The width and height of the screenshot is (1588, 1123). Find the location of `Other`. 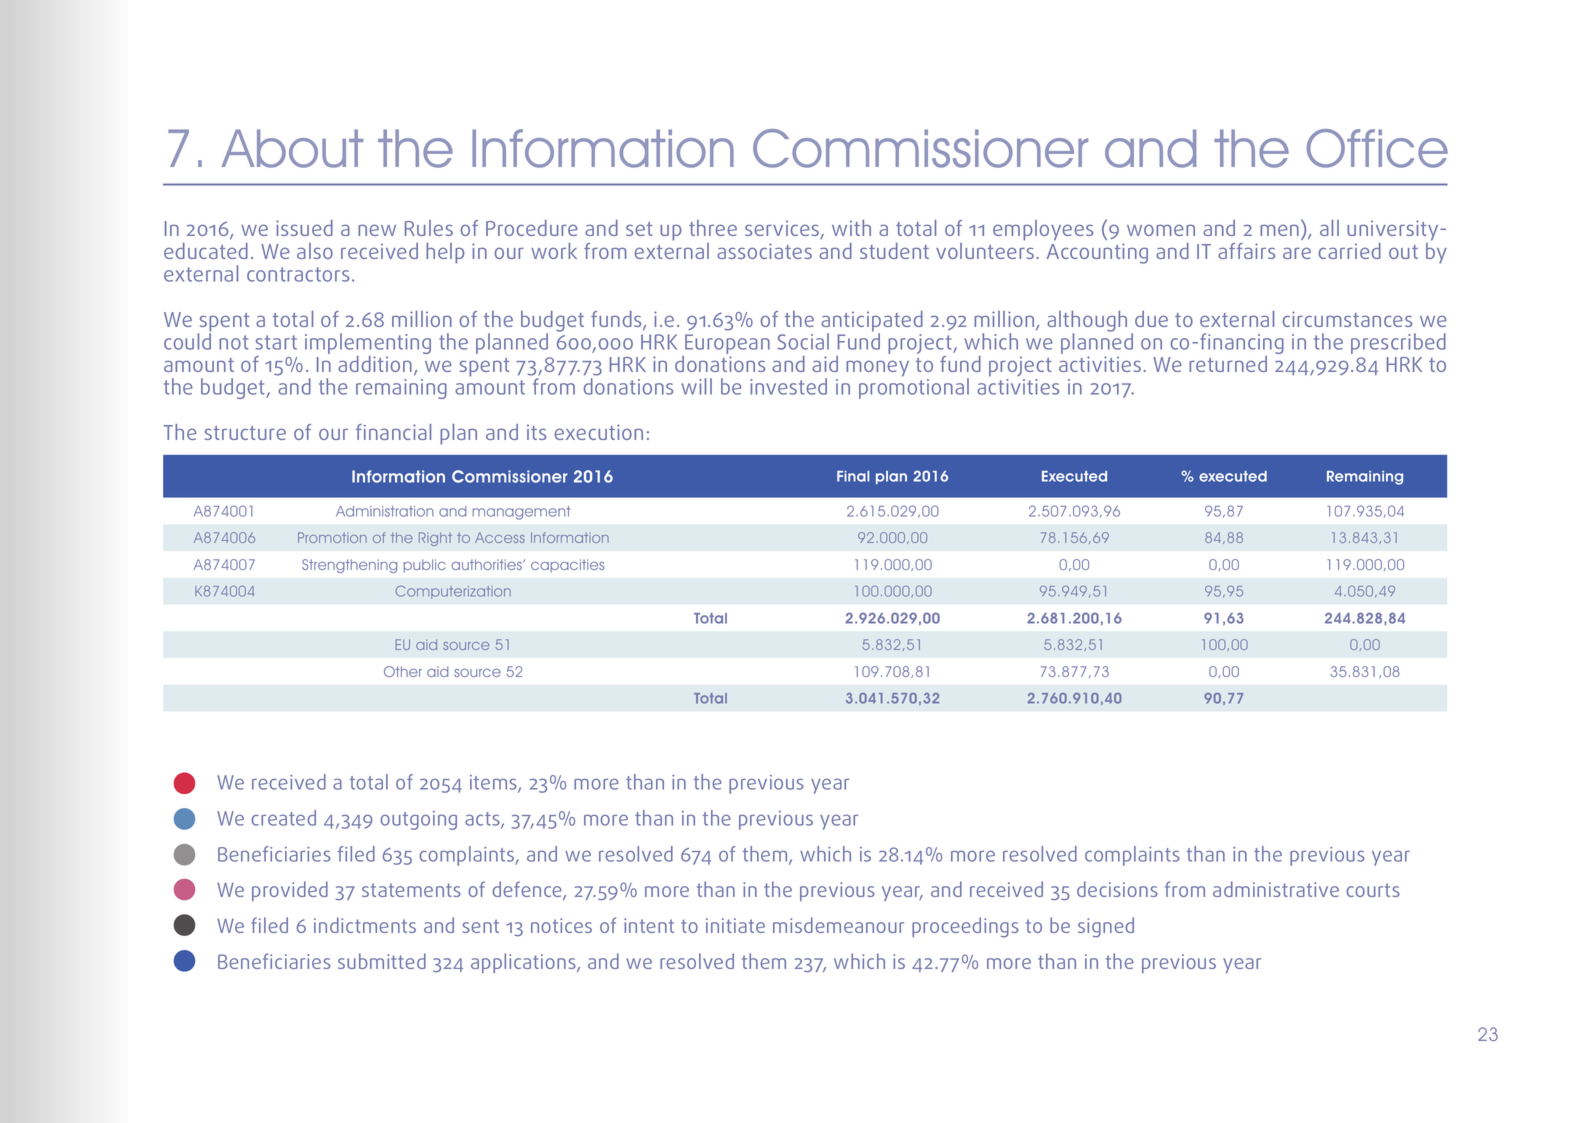

Other is located at coordinates (403, 671).
